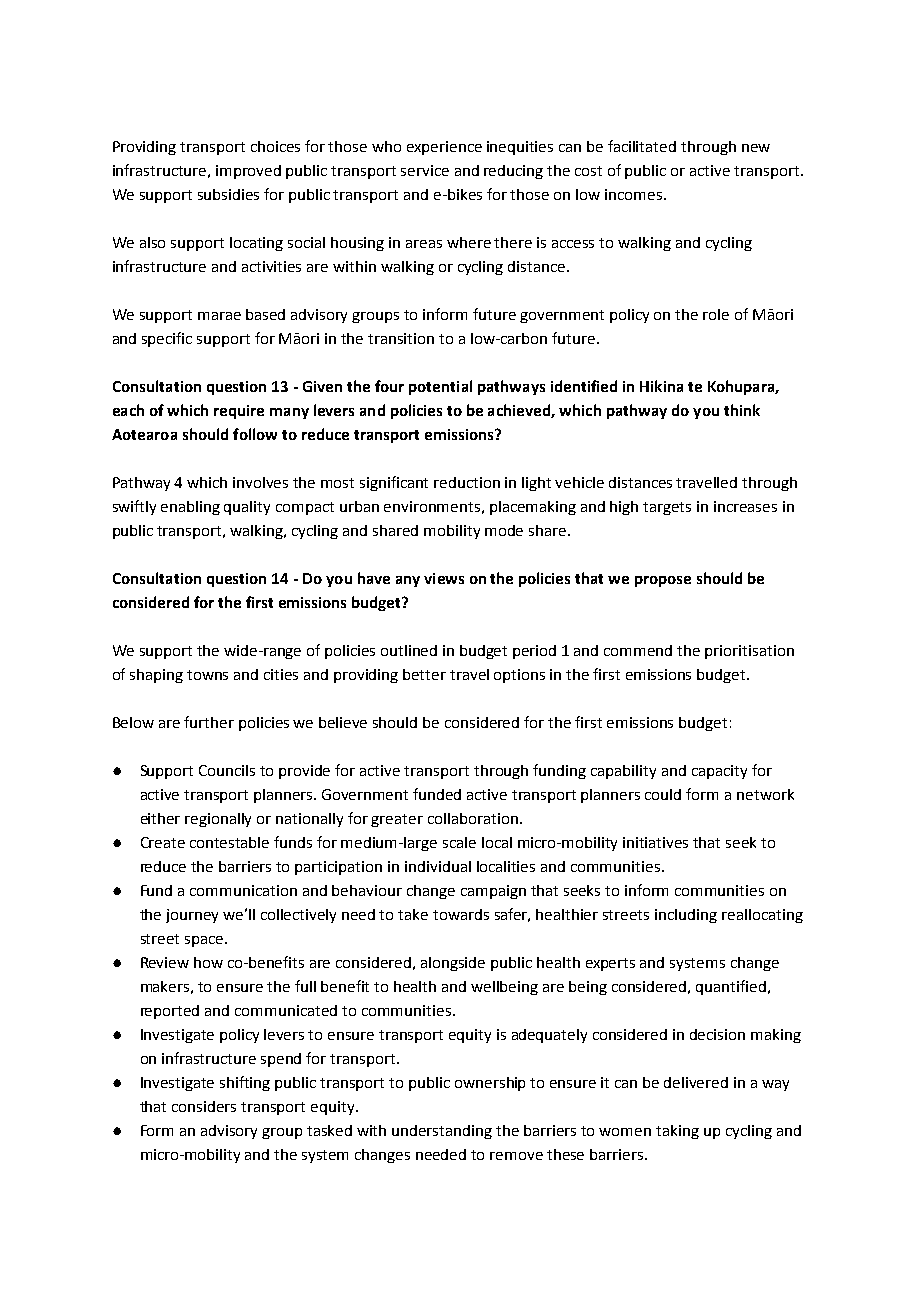 Image resolution: width=924 pixels, height=1308 pixels. I want to click on understanding, so click(442, 1132).
